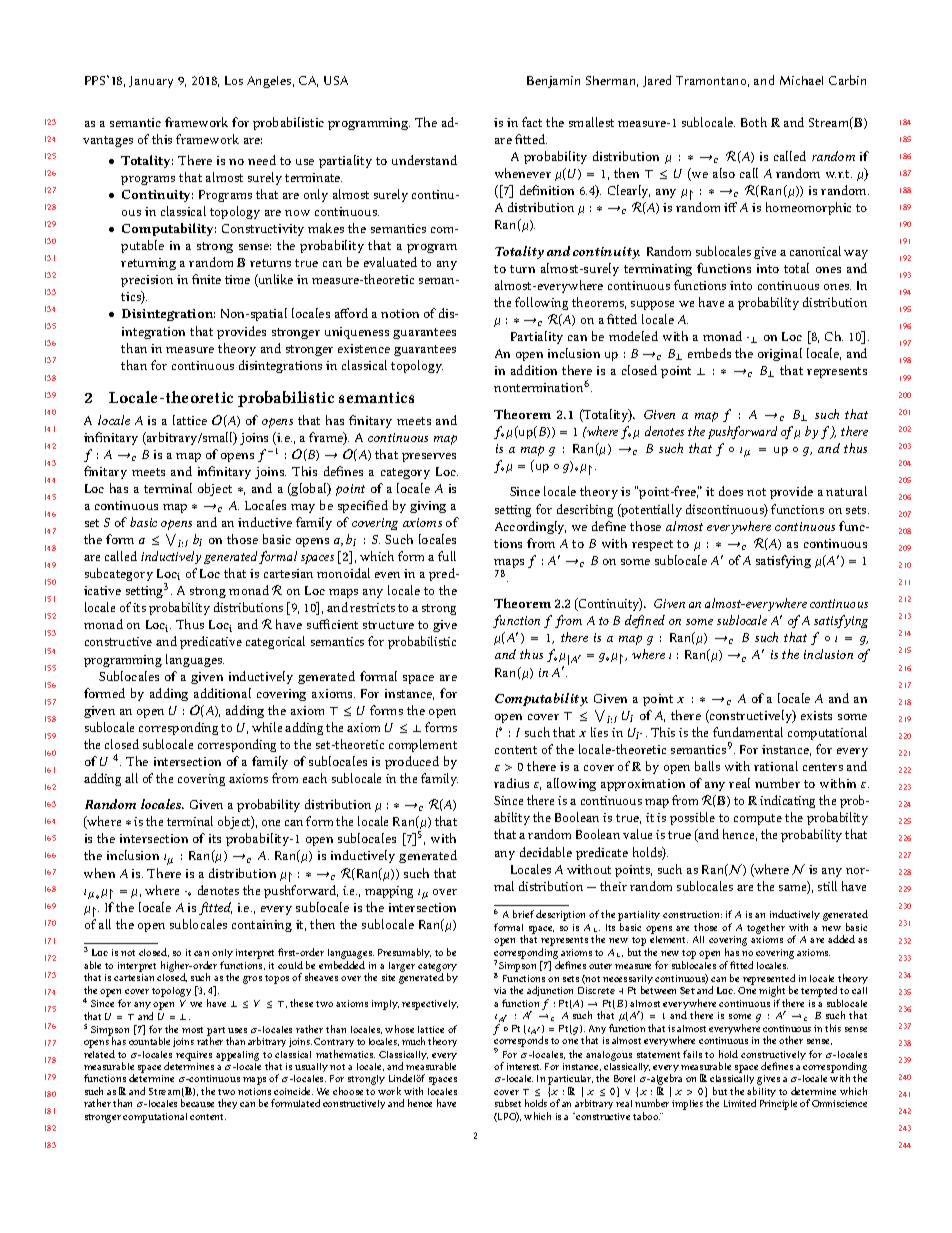 The width and height of the page is (952, 1233). What do you see at coordinates (754, 122) in the page?
I see `Both` at bounding box center [754, 122].
